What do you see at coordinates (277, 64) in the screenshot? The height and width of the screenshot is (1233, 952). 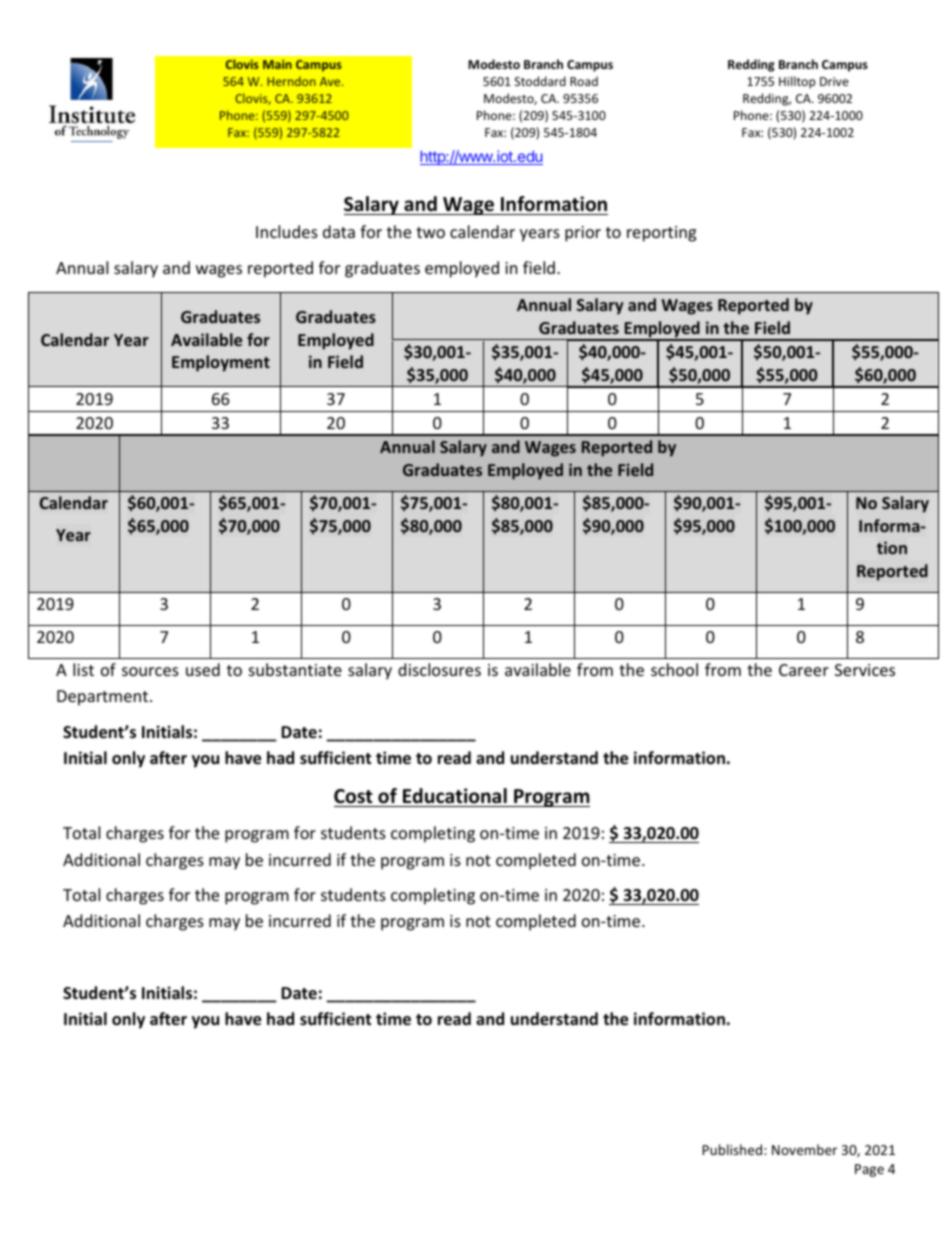 I see `Main` at bounding box center [277, 64].
